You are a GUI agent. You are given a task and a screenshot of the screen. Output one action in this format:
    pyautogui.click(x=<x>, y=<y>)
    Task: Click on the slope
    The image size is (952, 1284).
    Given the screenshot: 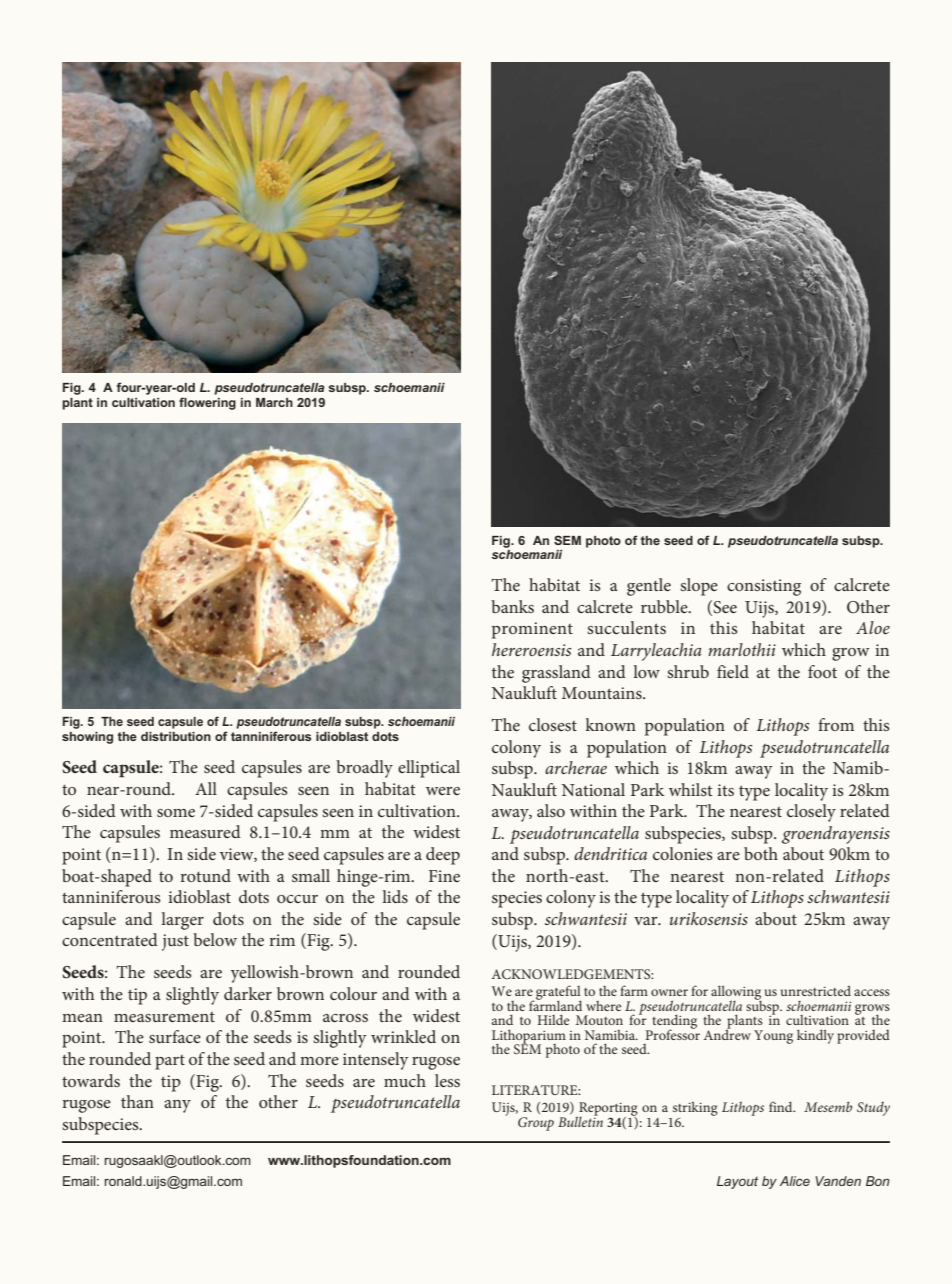 What is the action you would take?
    pyautogui.click(x=699, y=587)
